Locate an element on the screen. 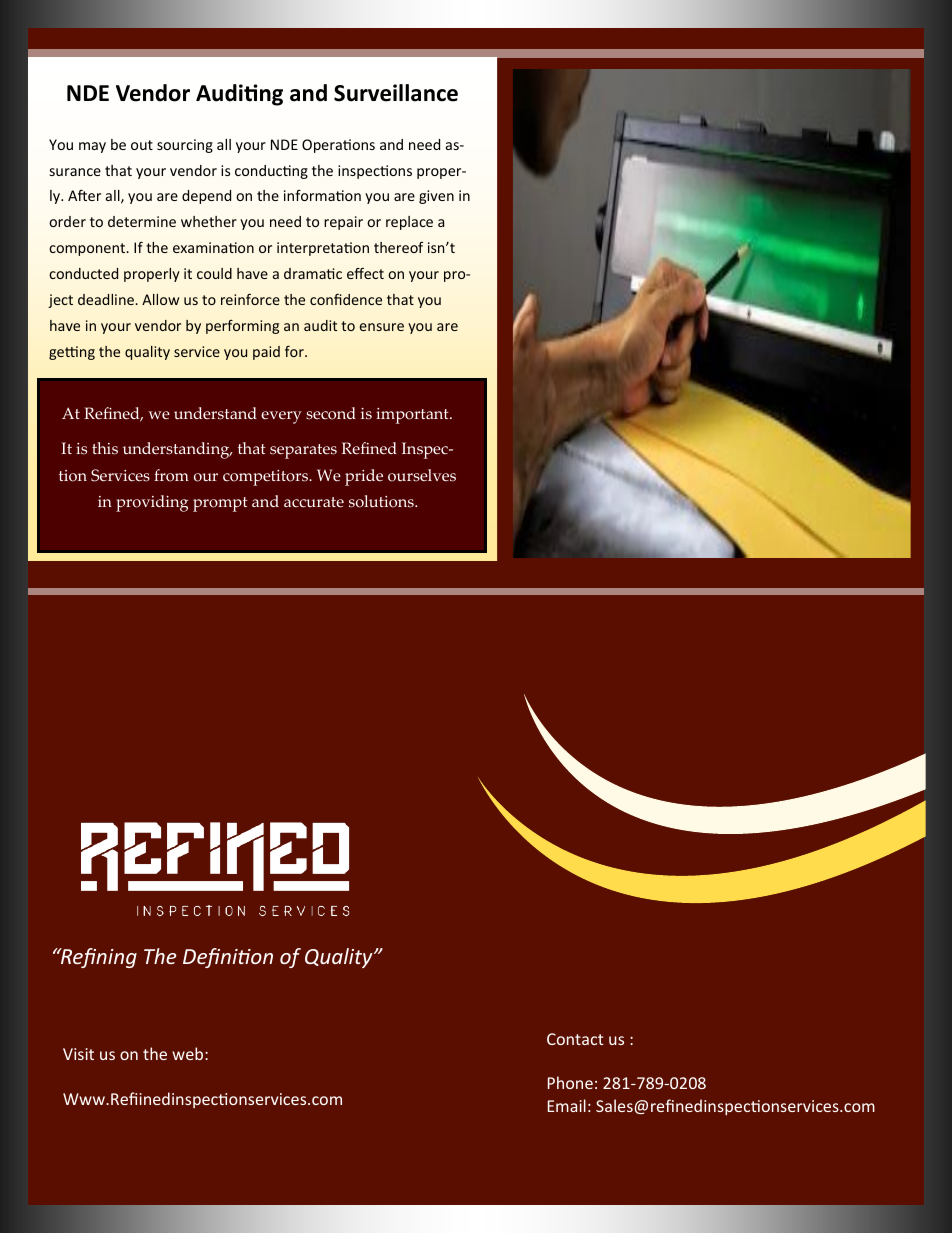 Image resolution: width=952 pixels, height=1233 pixels. conducting is located at coordinates (271, 172).
